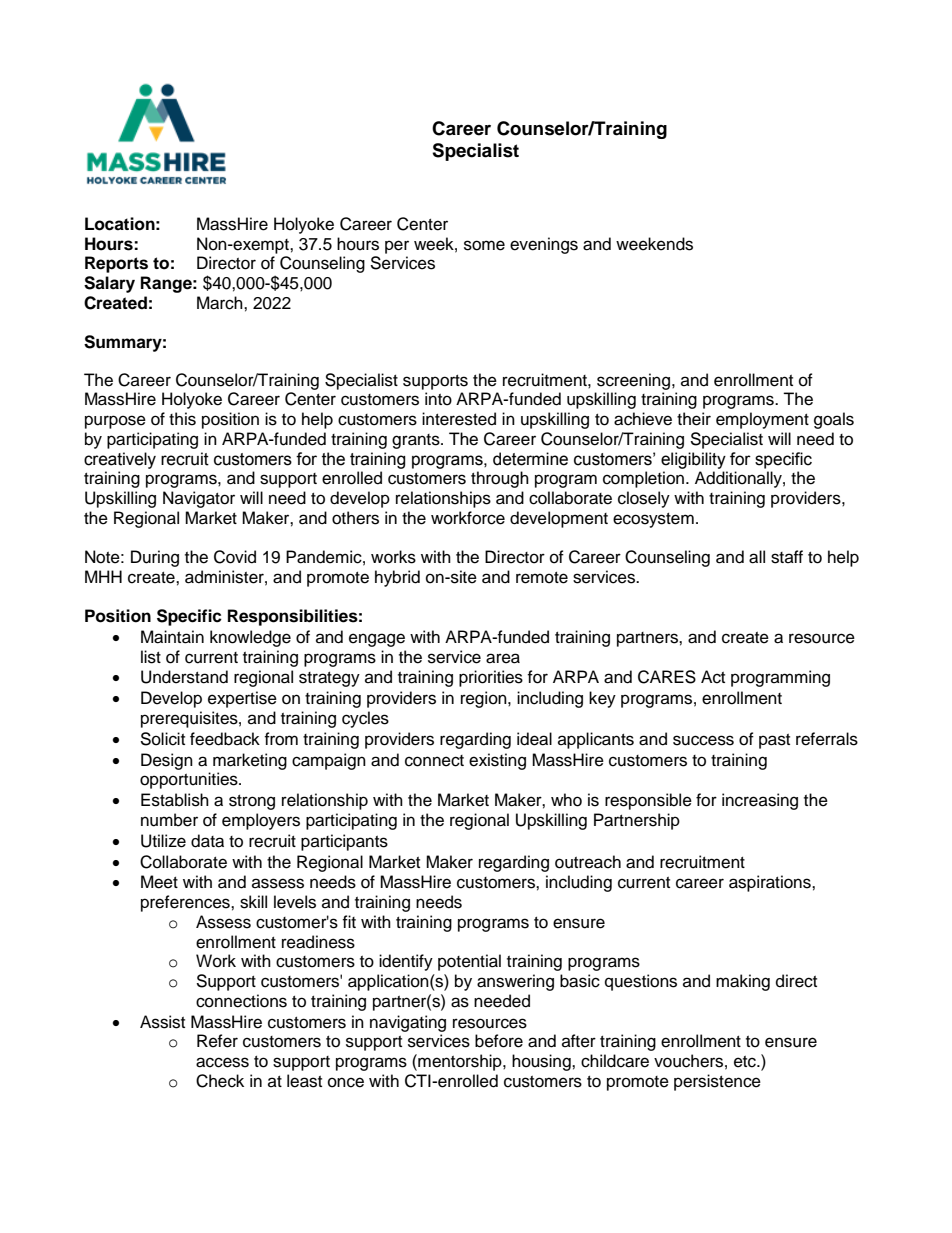 Image resolution: width=952 pixels, height=1233 pixels. Describe the element at coordinates (175, 800) in the screenshot. I see `Establish` at that location.
